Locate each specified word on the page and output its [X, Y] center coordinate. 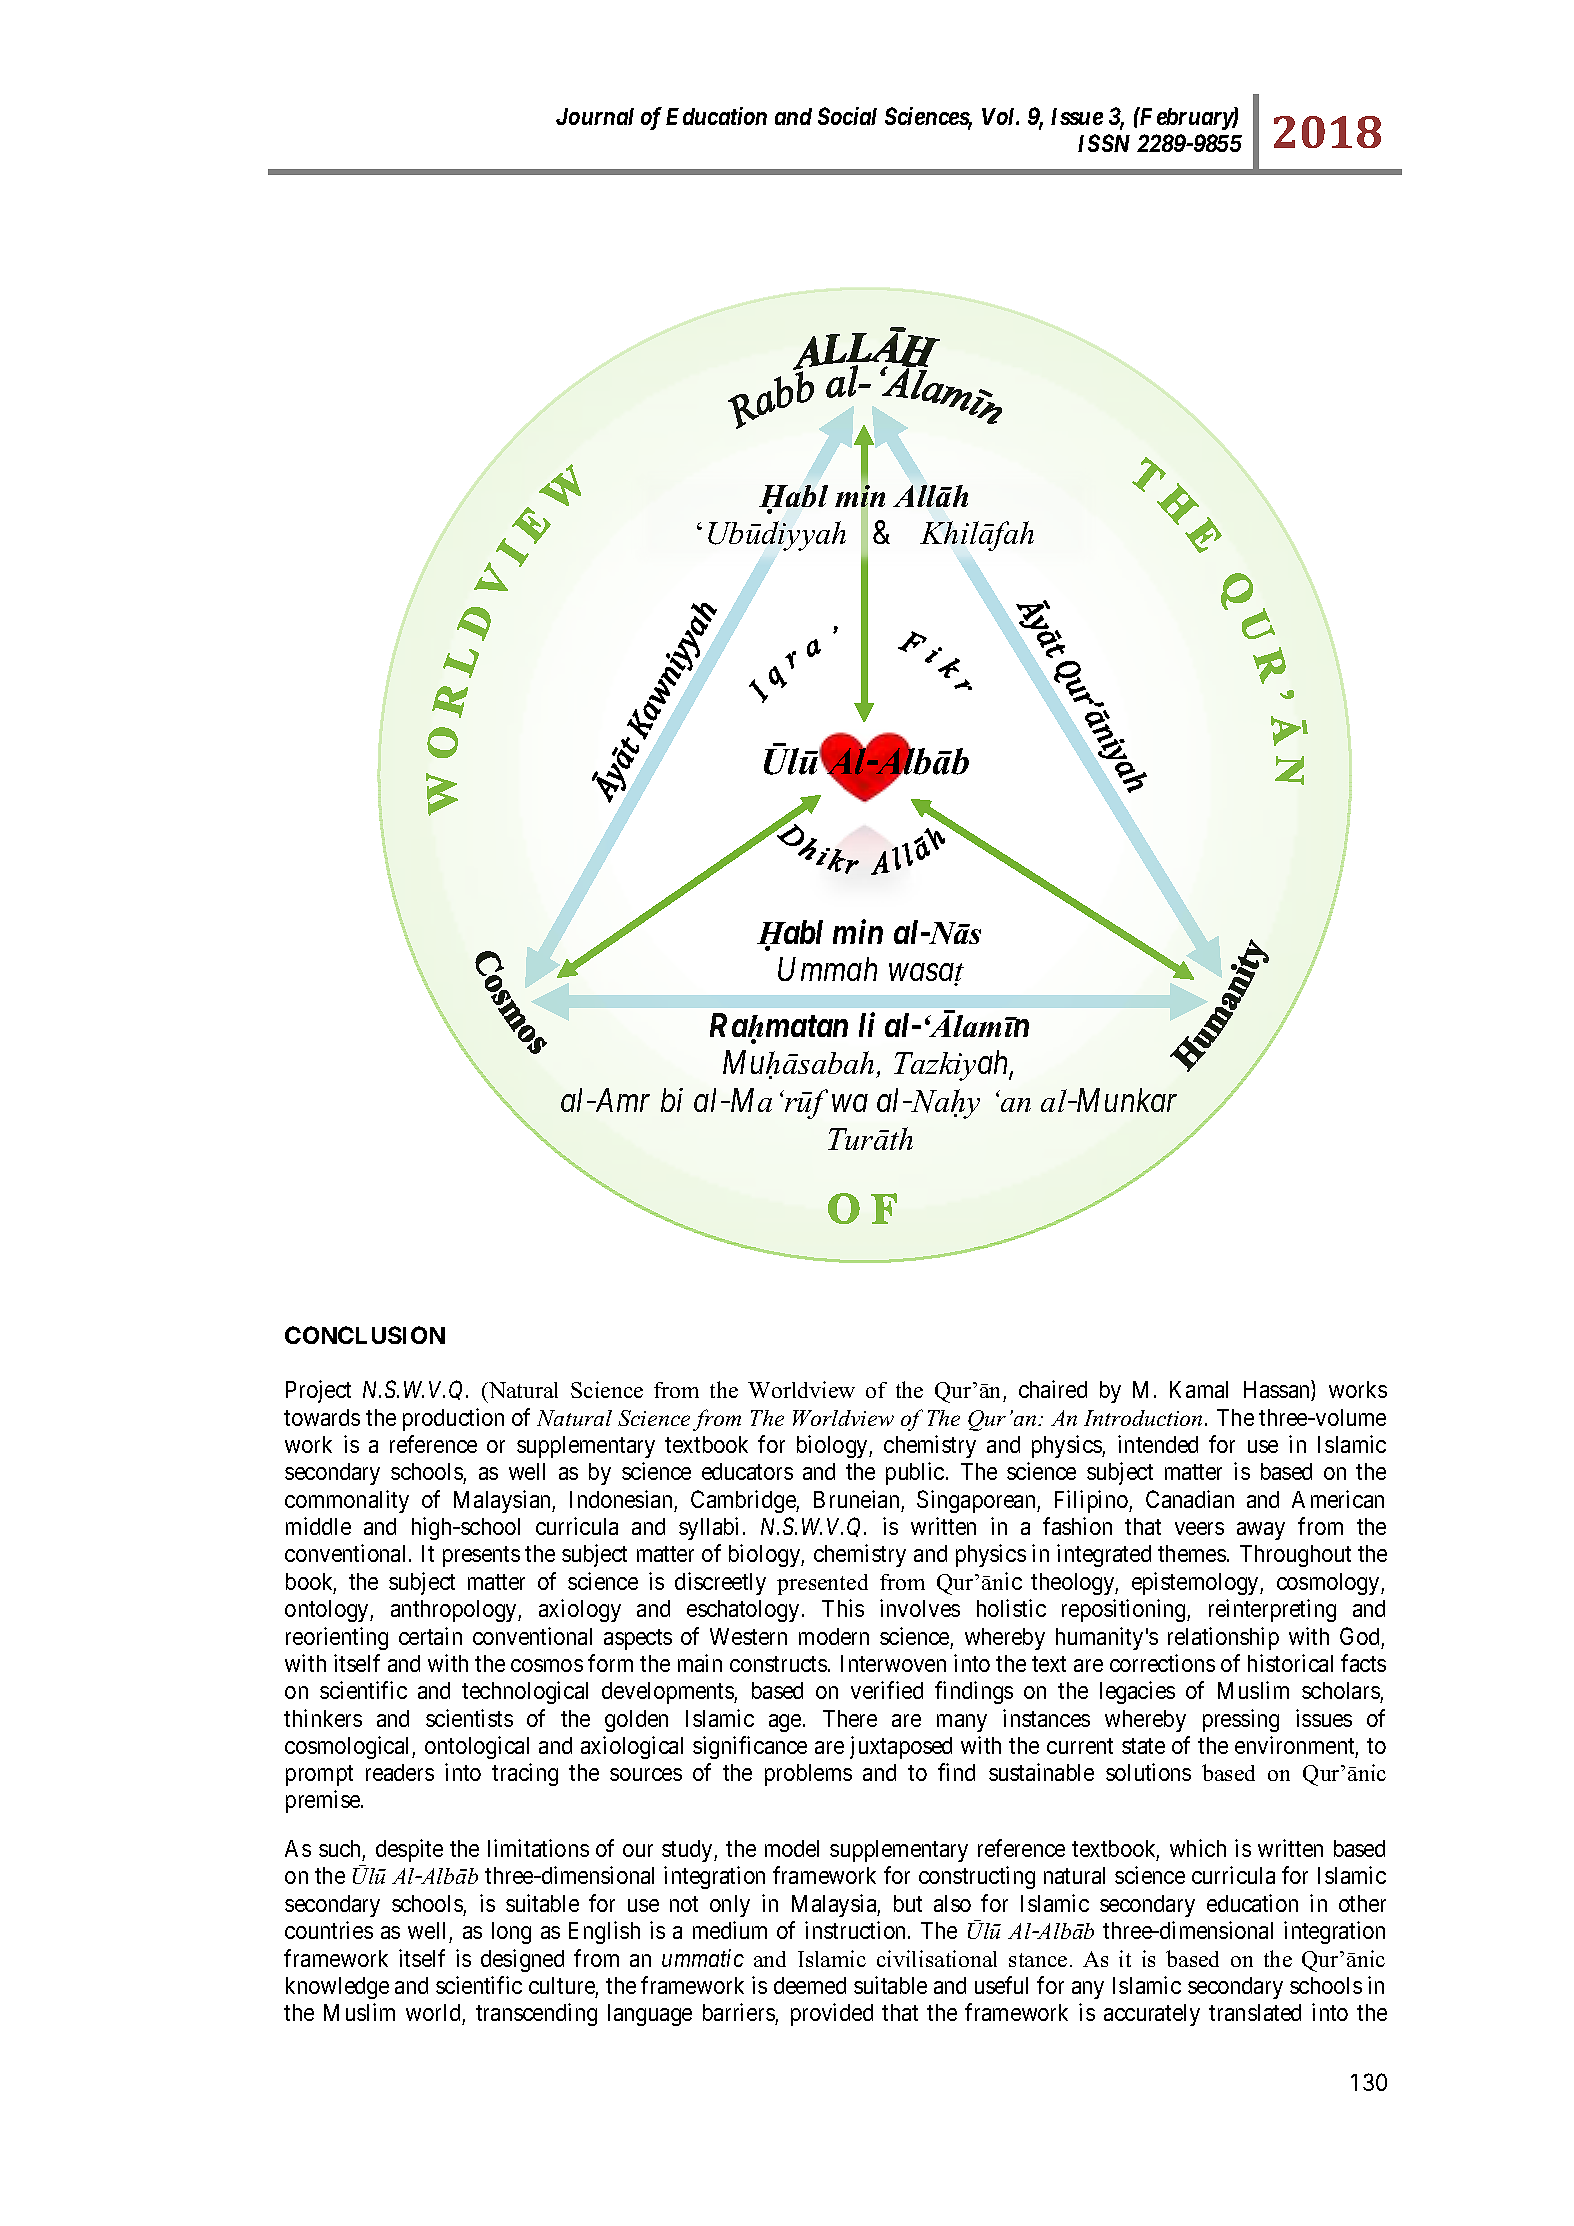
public [915, 1473]
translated [1255, 2012]
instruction [857, 1930]
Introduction [1143, 1418]
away [1261, 1531]
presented [822, 1584]
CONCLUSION [365, 1335]
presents [481, 1557]
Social [847, 116]
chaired [1053, 1389]
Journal [595, 116]
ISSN [1104, 143]
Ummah [827, 969]
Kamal [1199, 1389]
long [511, 1933]
